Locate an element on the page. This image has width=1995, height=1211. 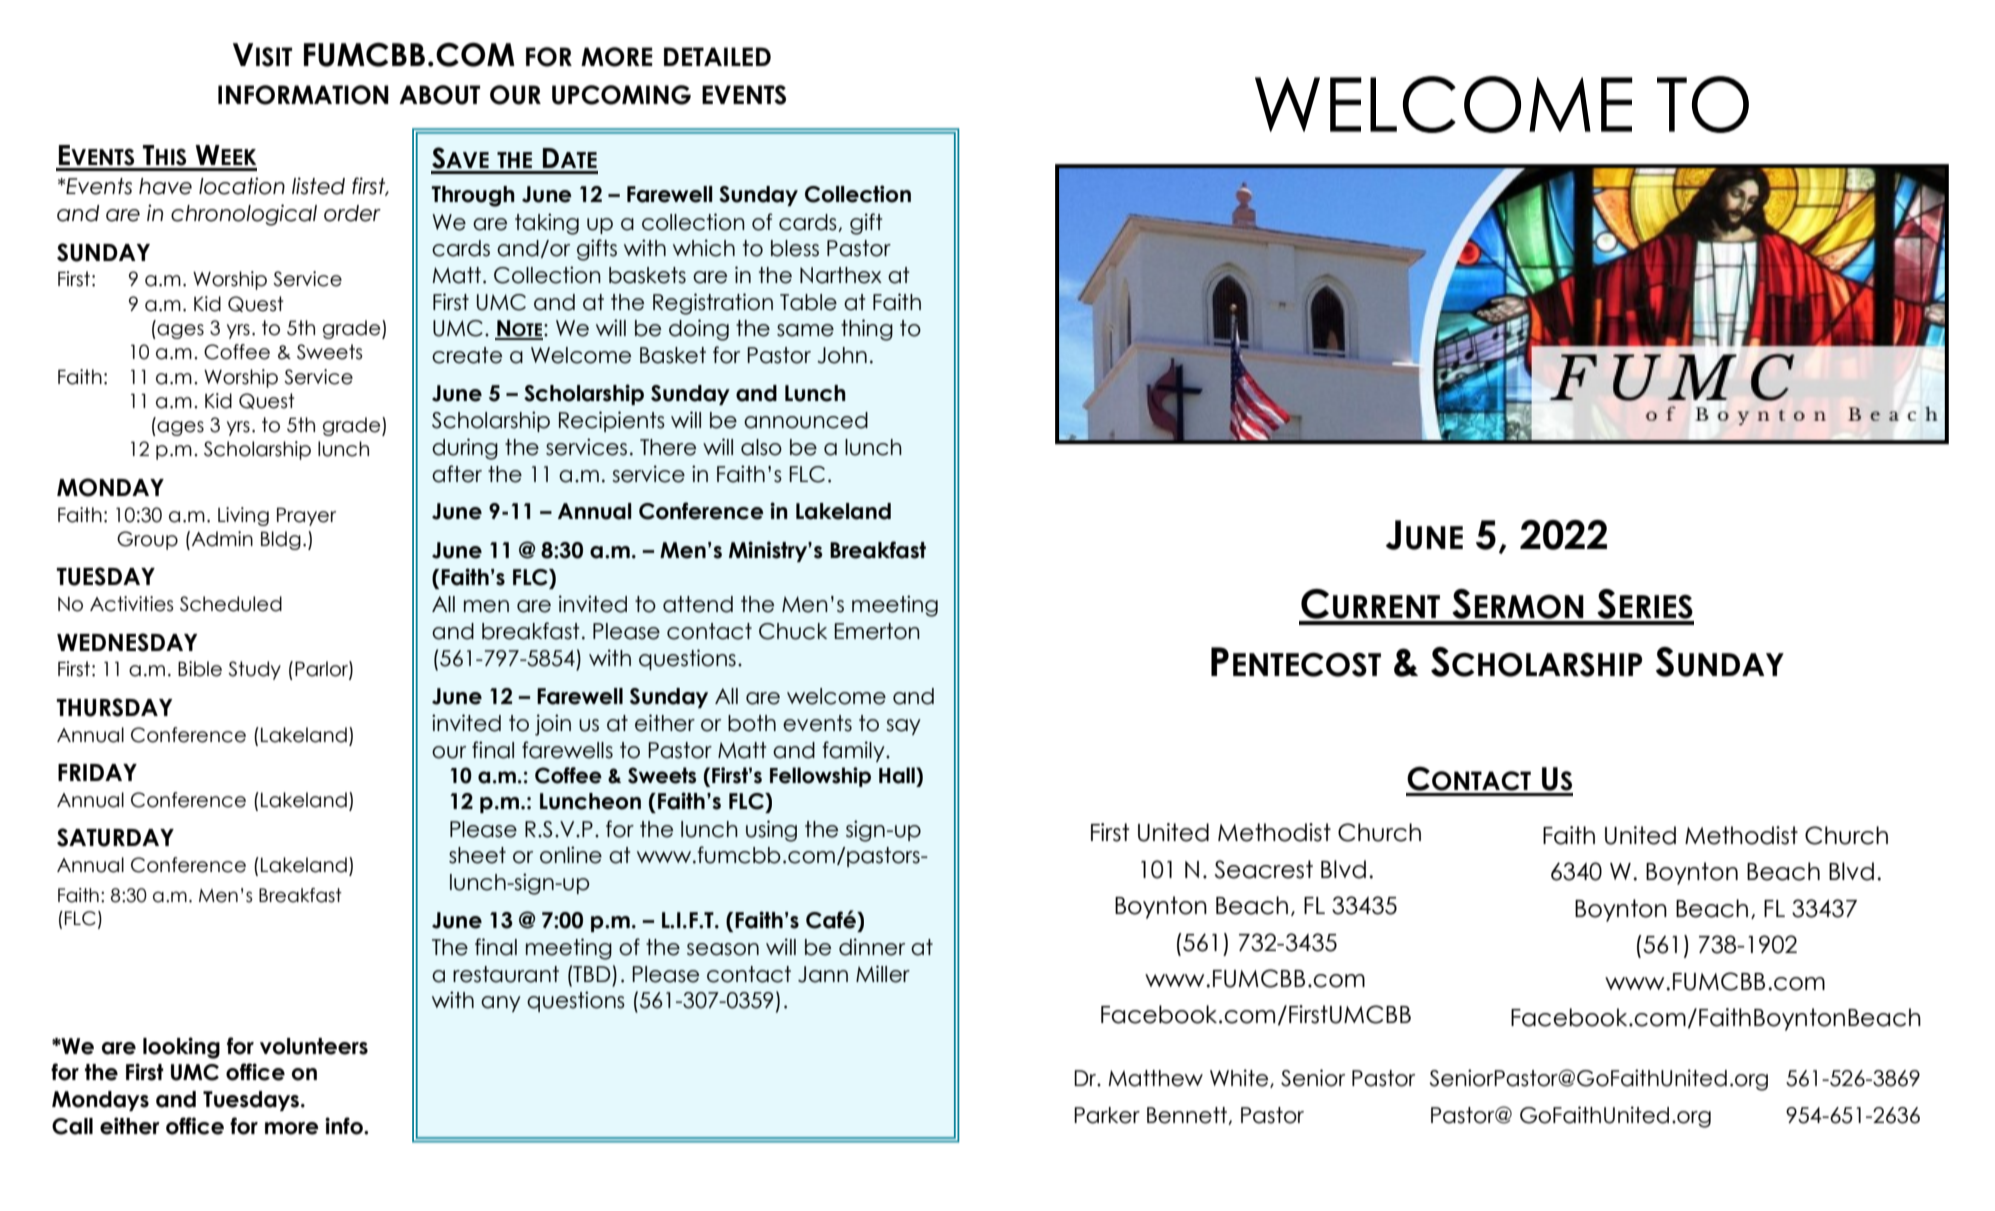
SATURDAY is located at coordinates (115, 837).
